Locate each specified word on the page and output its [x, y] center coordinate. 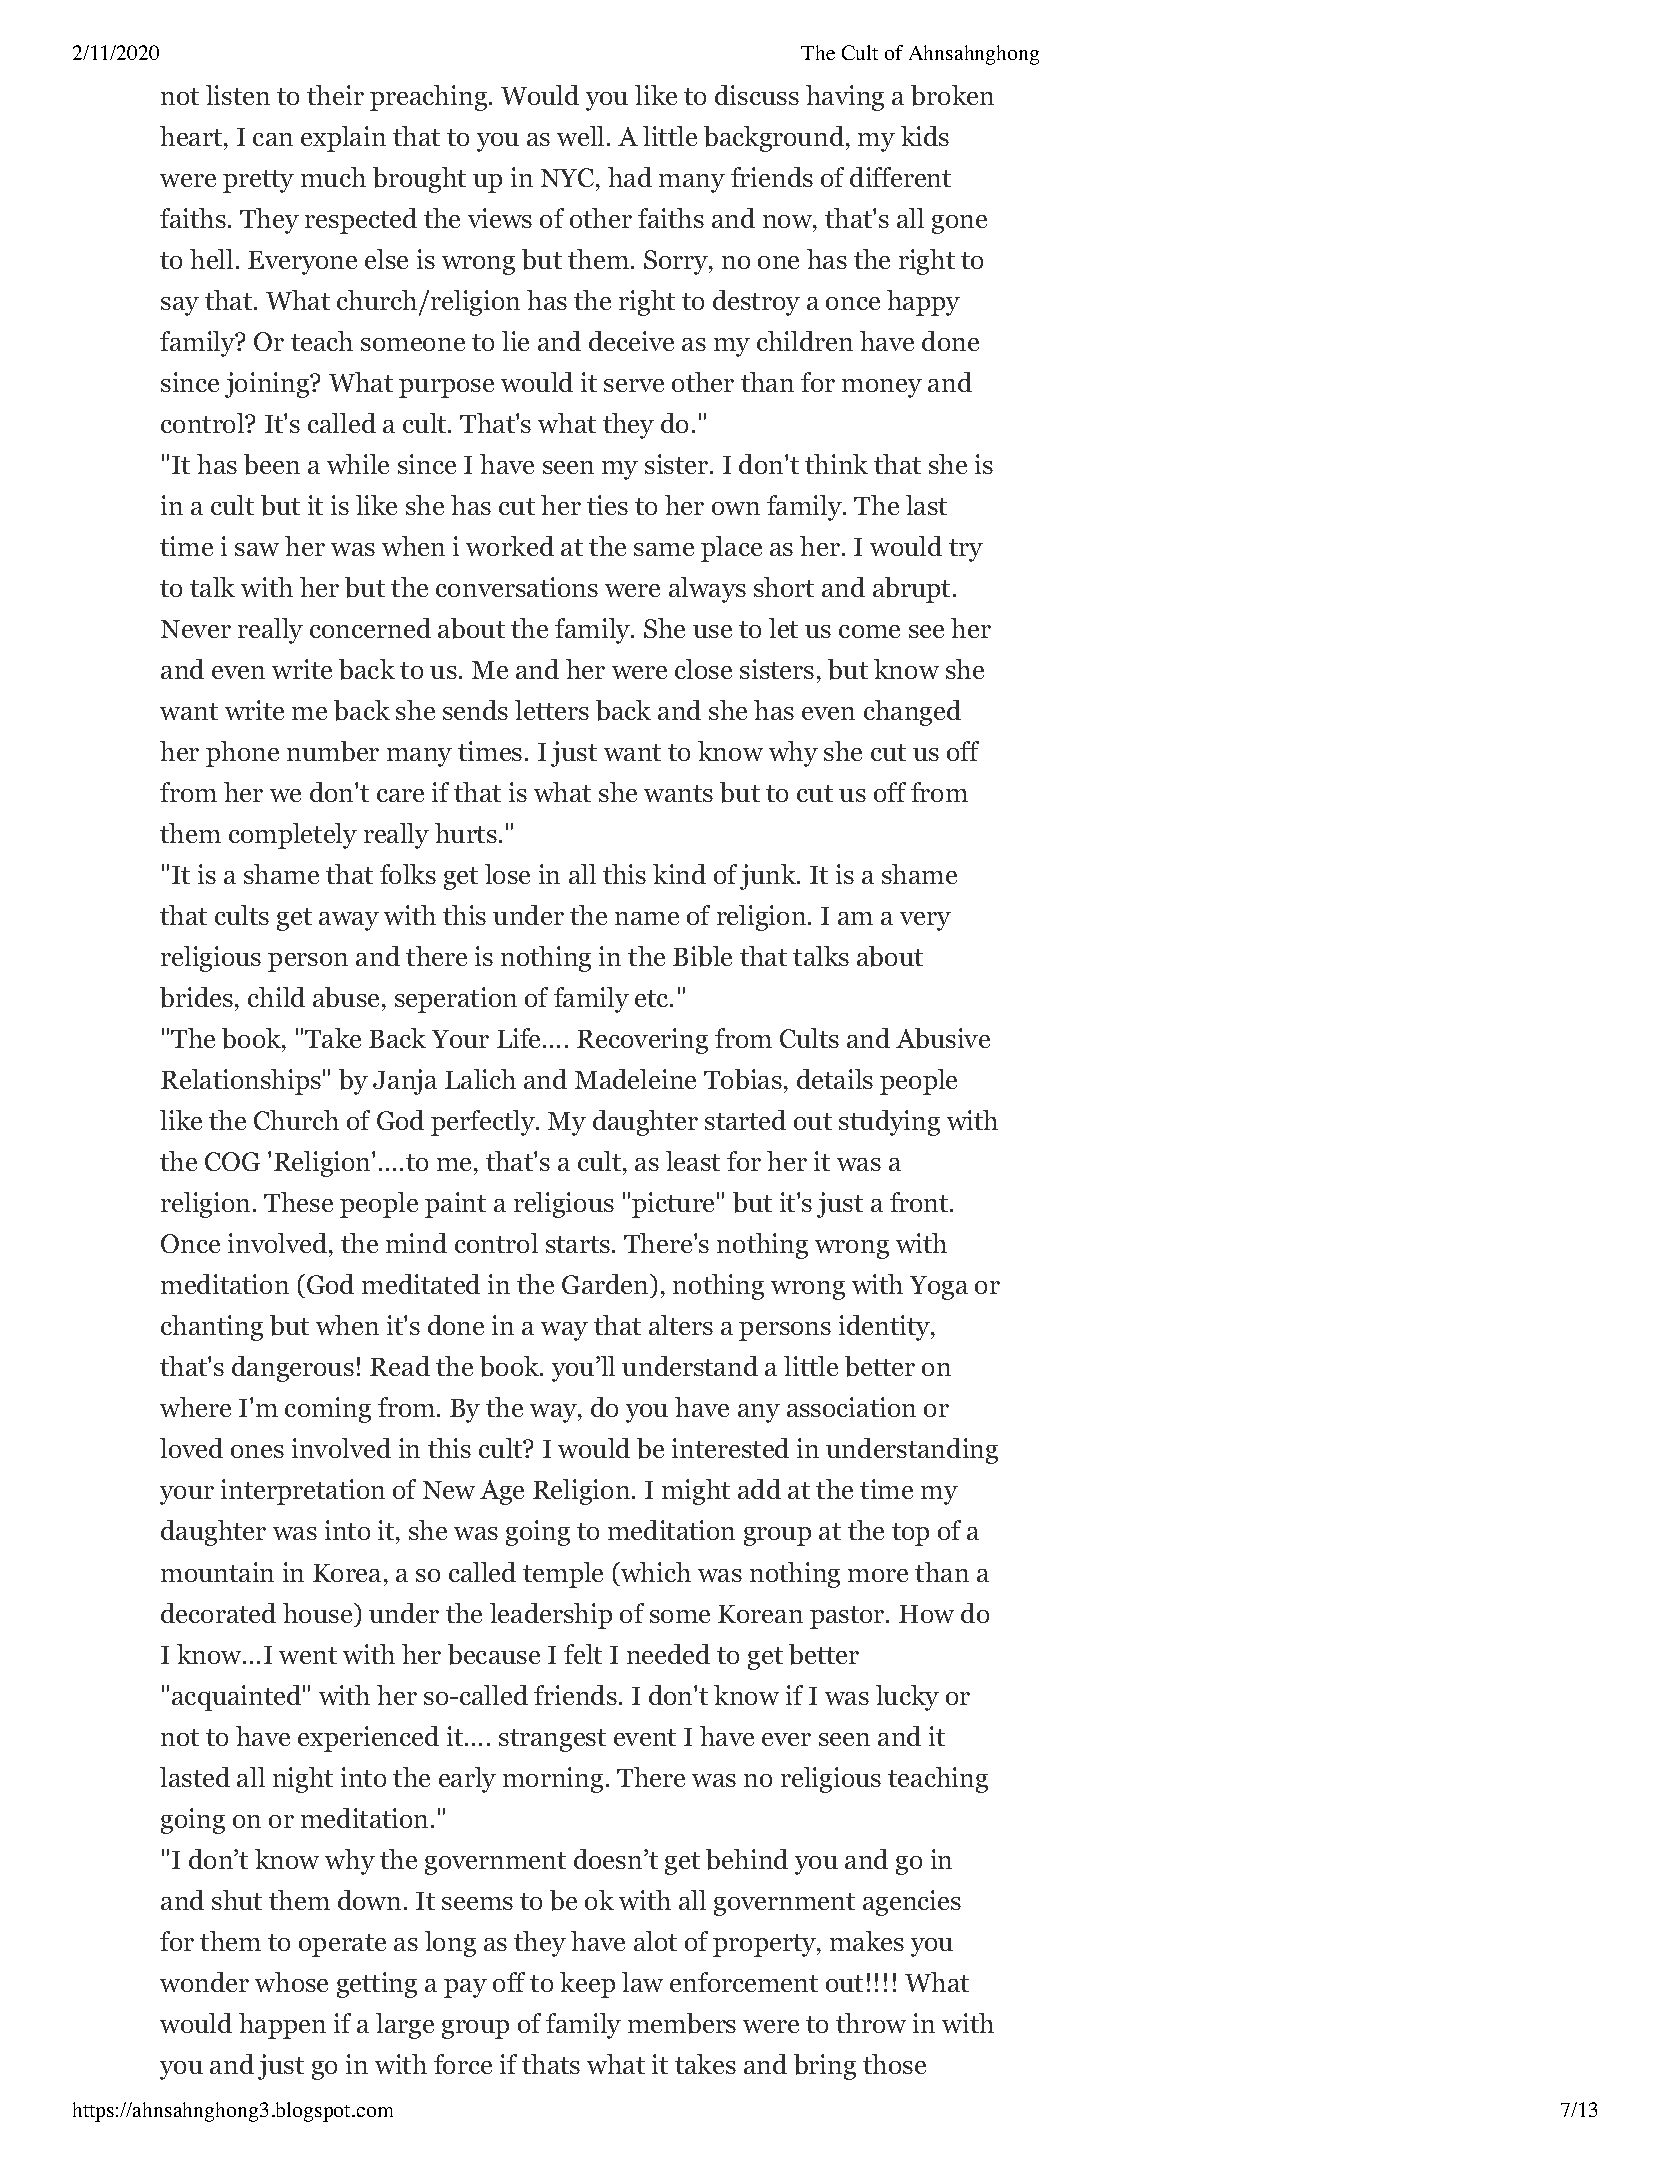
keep [587, 1985]
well [580, 136]
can [273, 139]
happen [282, 2026]
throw [871, 2023]
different [900, 177]
